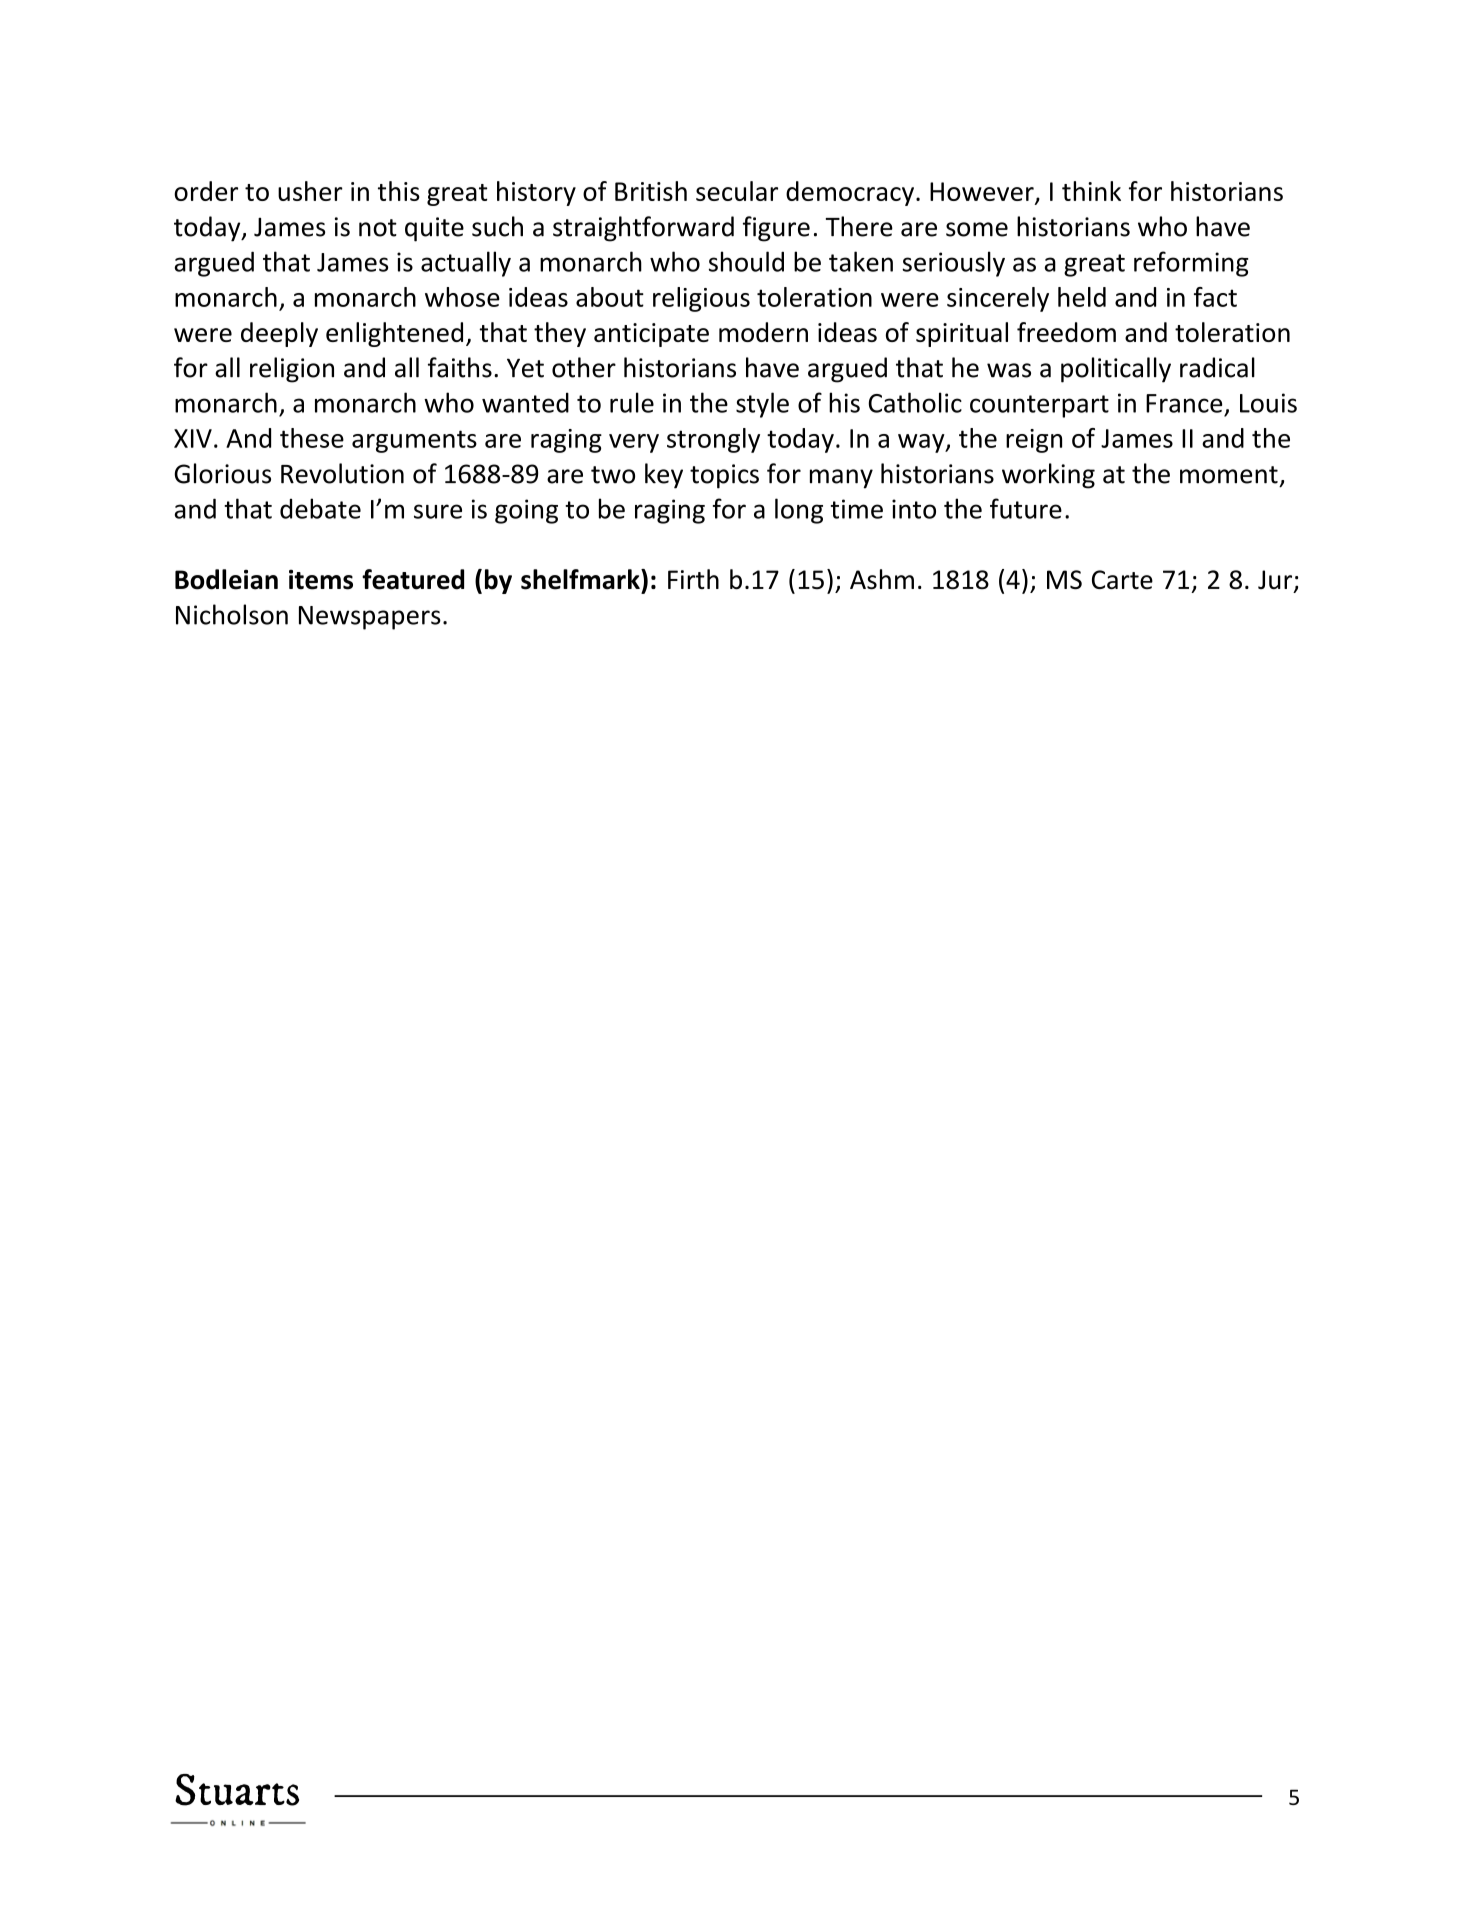 The image size is (1474, 1907). What do you see at coordinates (378, 228) in the document?
I see `not` at bounding box center [378, 228].
